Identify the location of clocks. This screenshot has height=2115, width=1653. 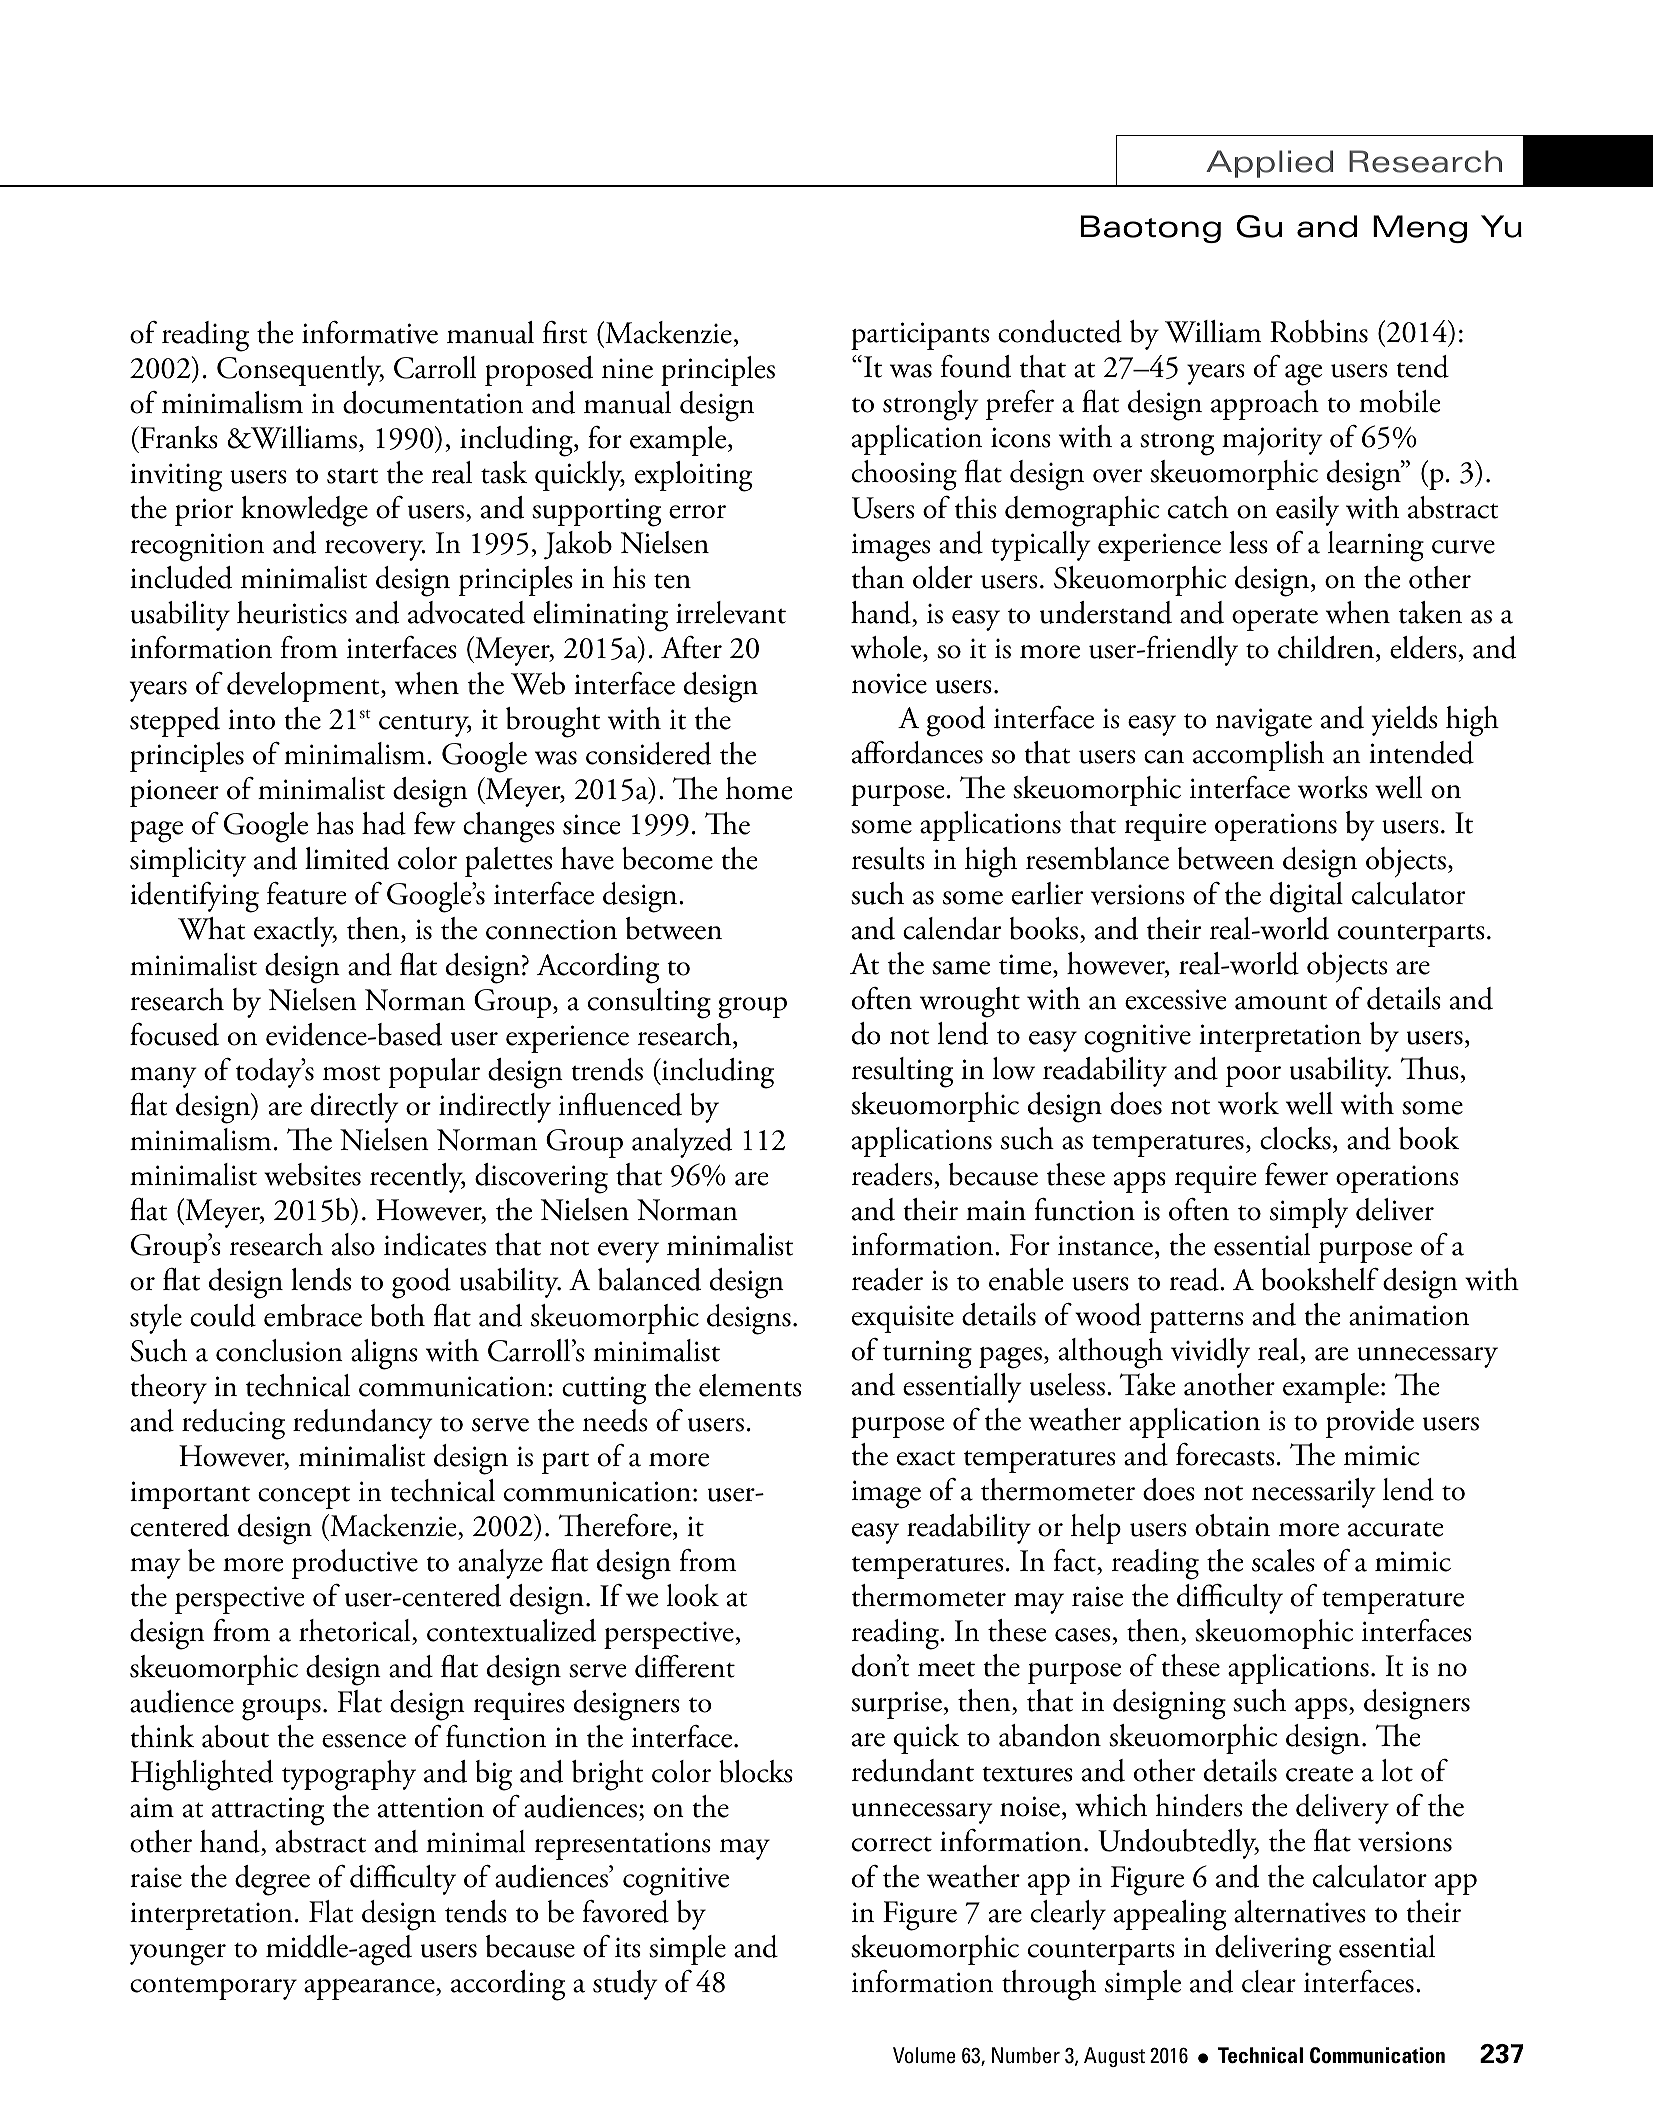
(1295, 1138).
